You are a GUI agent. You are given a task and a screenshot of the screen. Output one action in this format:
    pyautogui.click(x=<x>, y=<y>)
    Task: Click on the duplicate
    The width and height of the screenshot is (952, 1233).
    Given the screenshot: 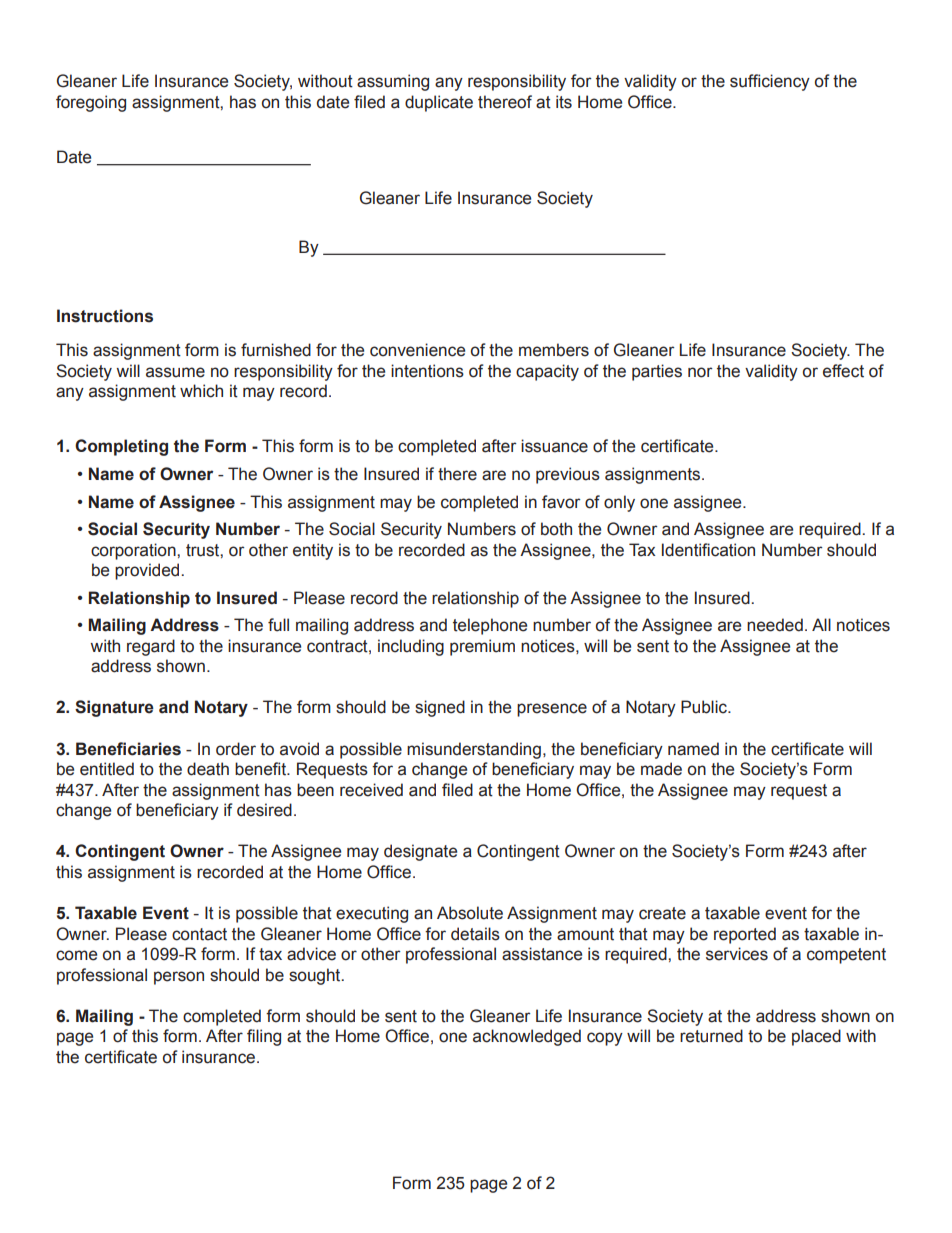 What is the action you would take?
    pyautogui.click(x=439, y=103)
